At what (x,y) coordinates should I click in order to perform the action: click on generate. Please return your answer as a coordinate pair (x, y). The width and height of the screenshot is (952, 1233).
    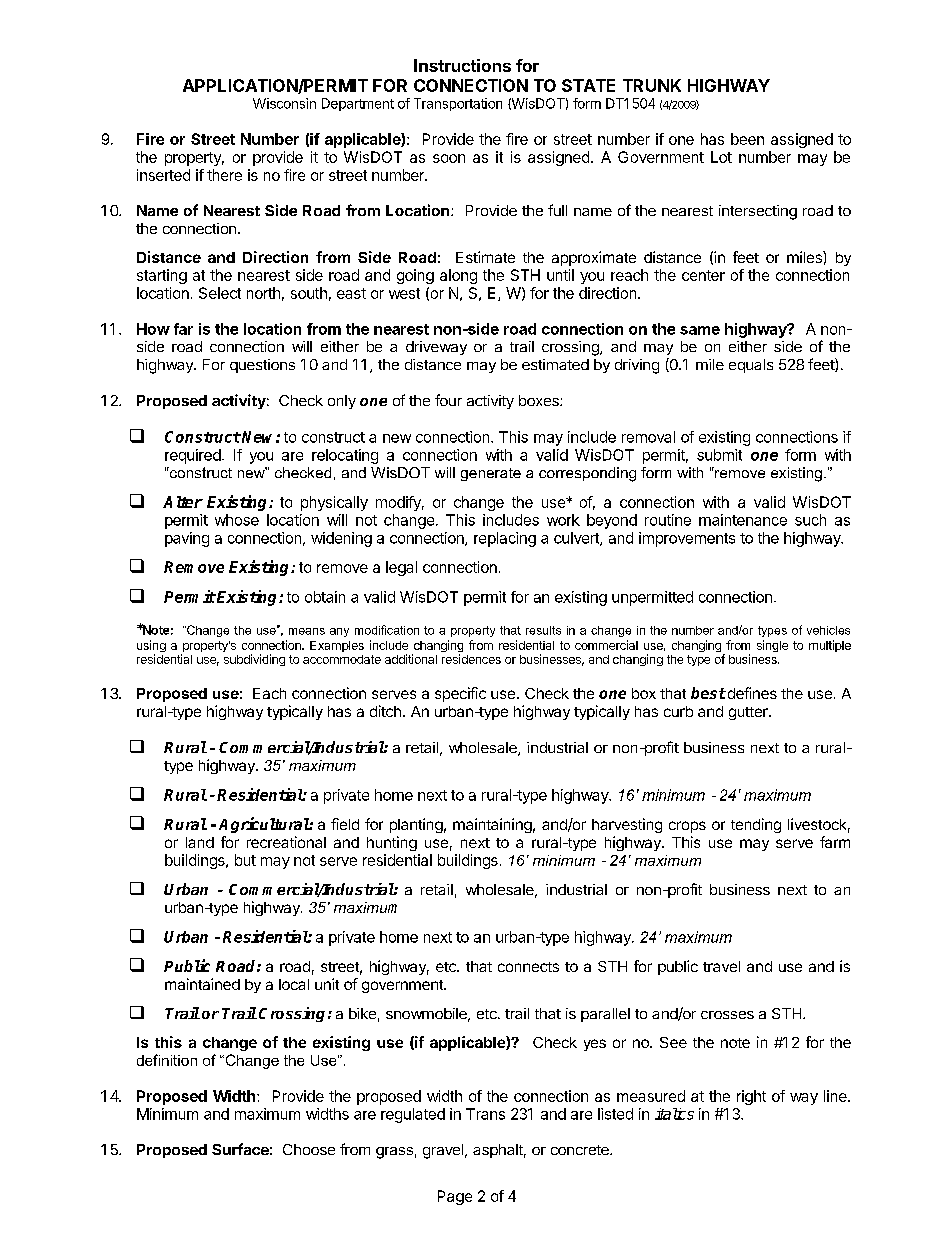
    Looking at the image, I should click on (491, 474).
